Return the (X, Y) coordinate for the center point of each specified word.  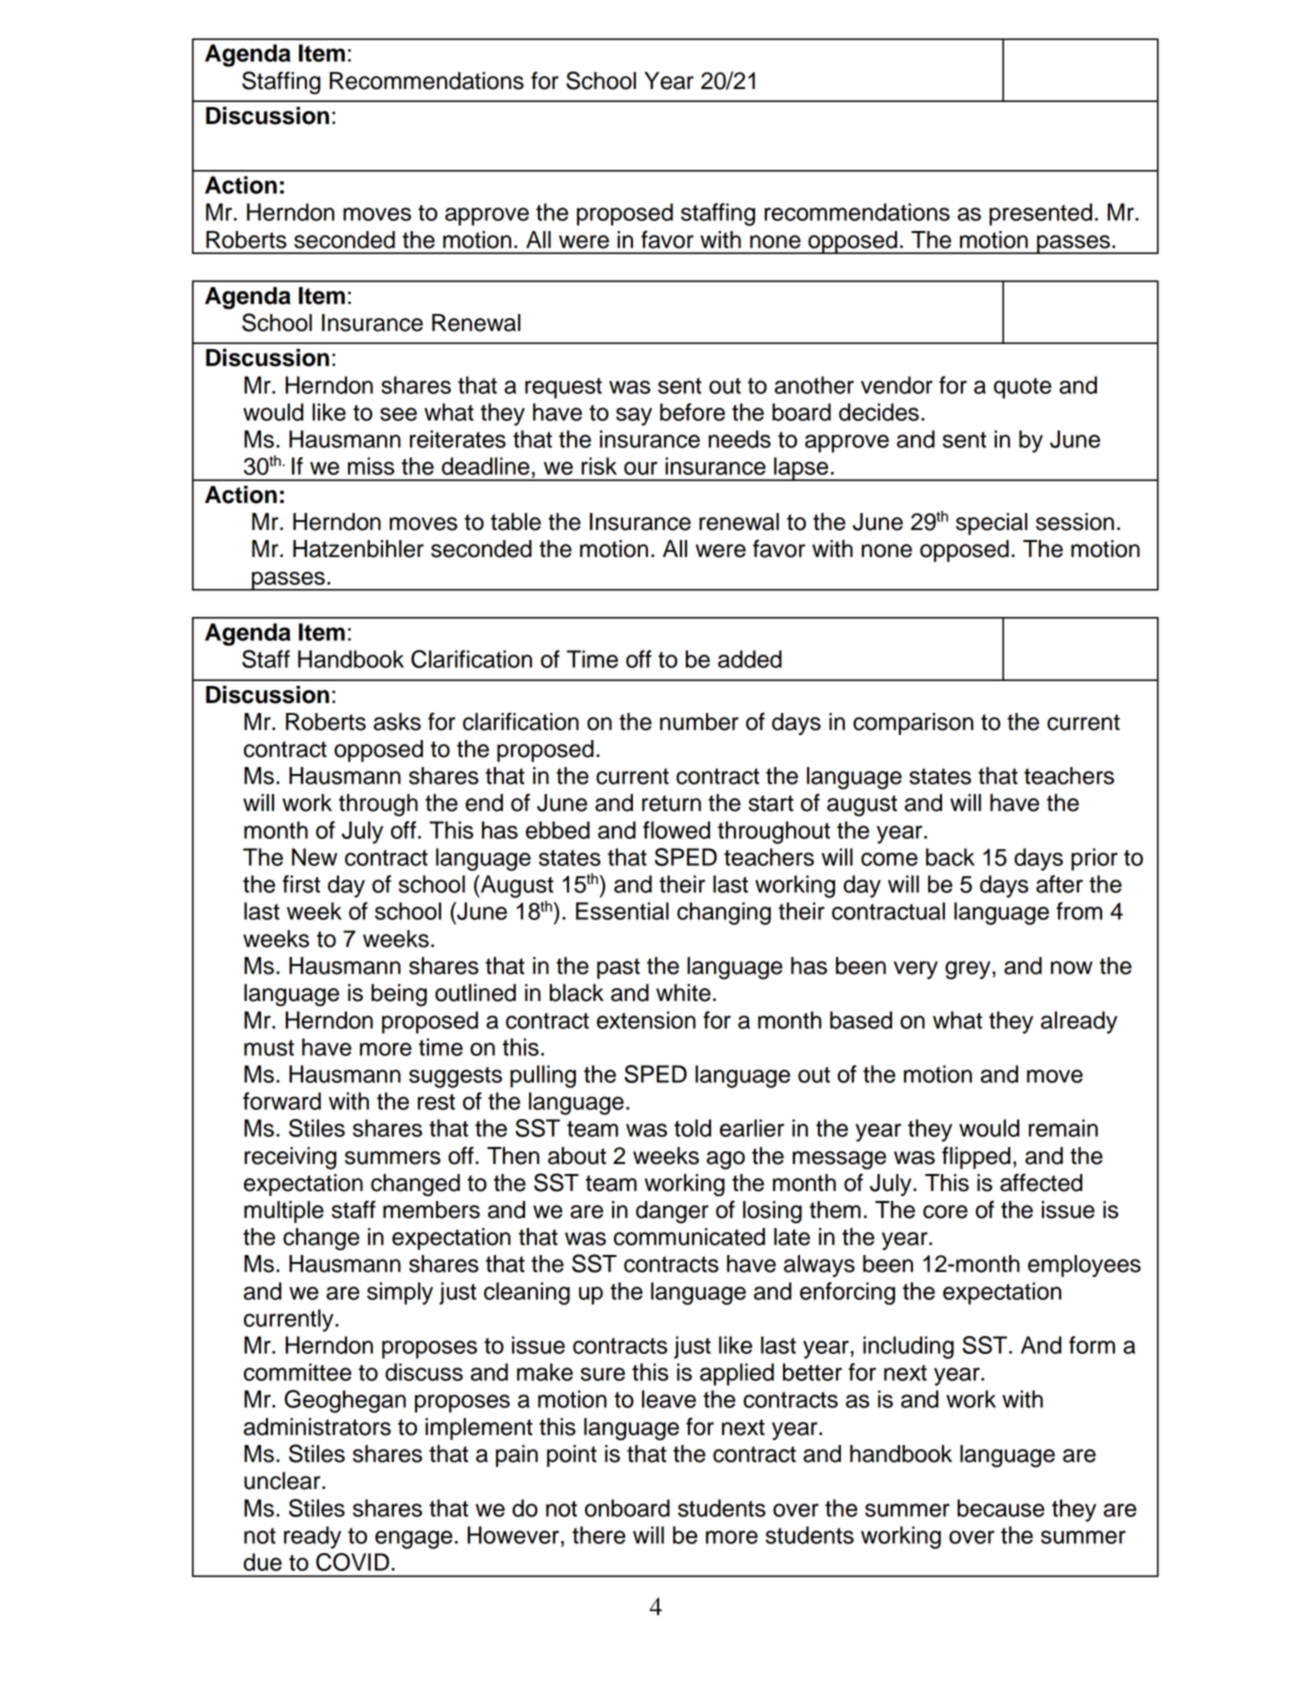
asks (397, 722)
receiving (290, 1158)
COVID (352, 1562)
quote (1023, 388)
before (692, 412)
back (950, 857)
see (398, 414)
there (599, 1535)
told (692, 1128)
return (671, 803)
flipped (976, 1157)
